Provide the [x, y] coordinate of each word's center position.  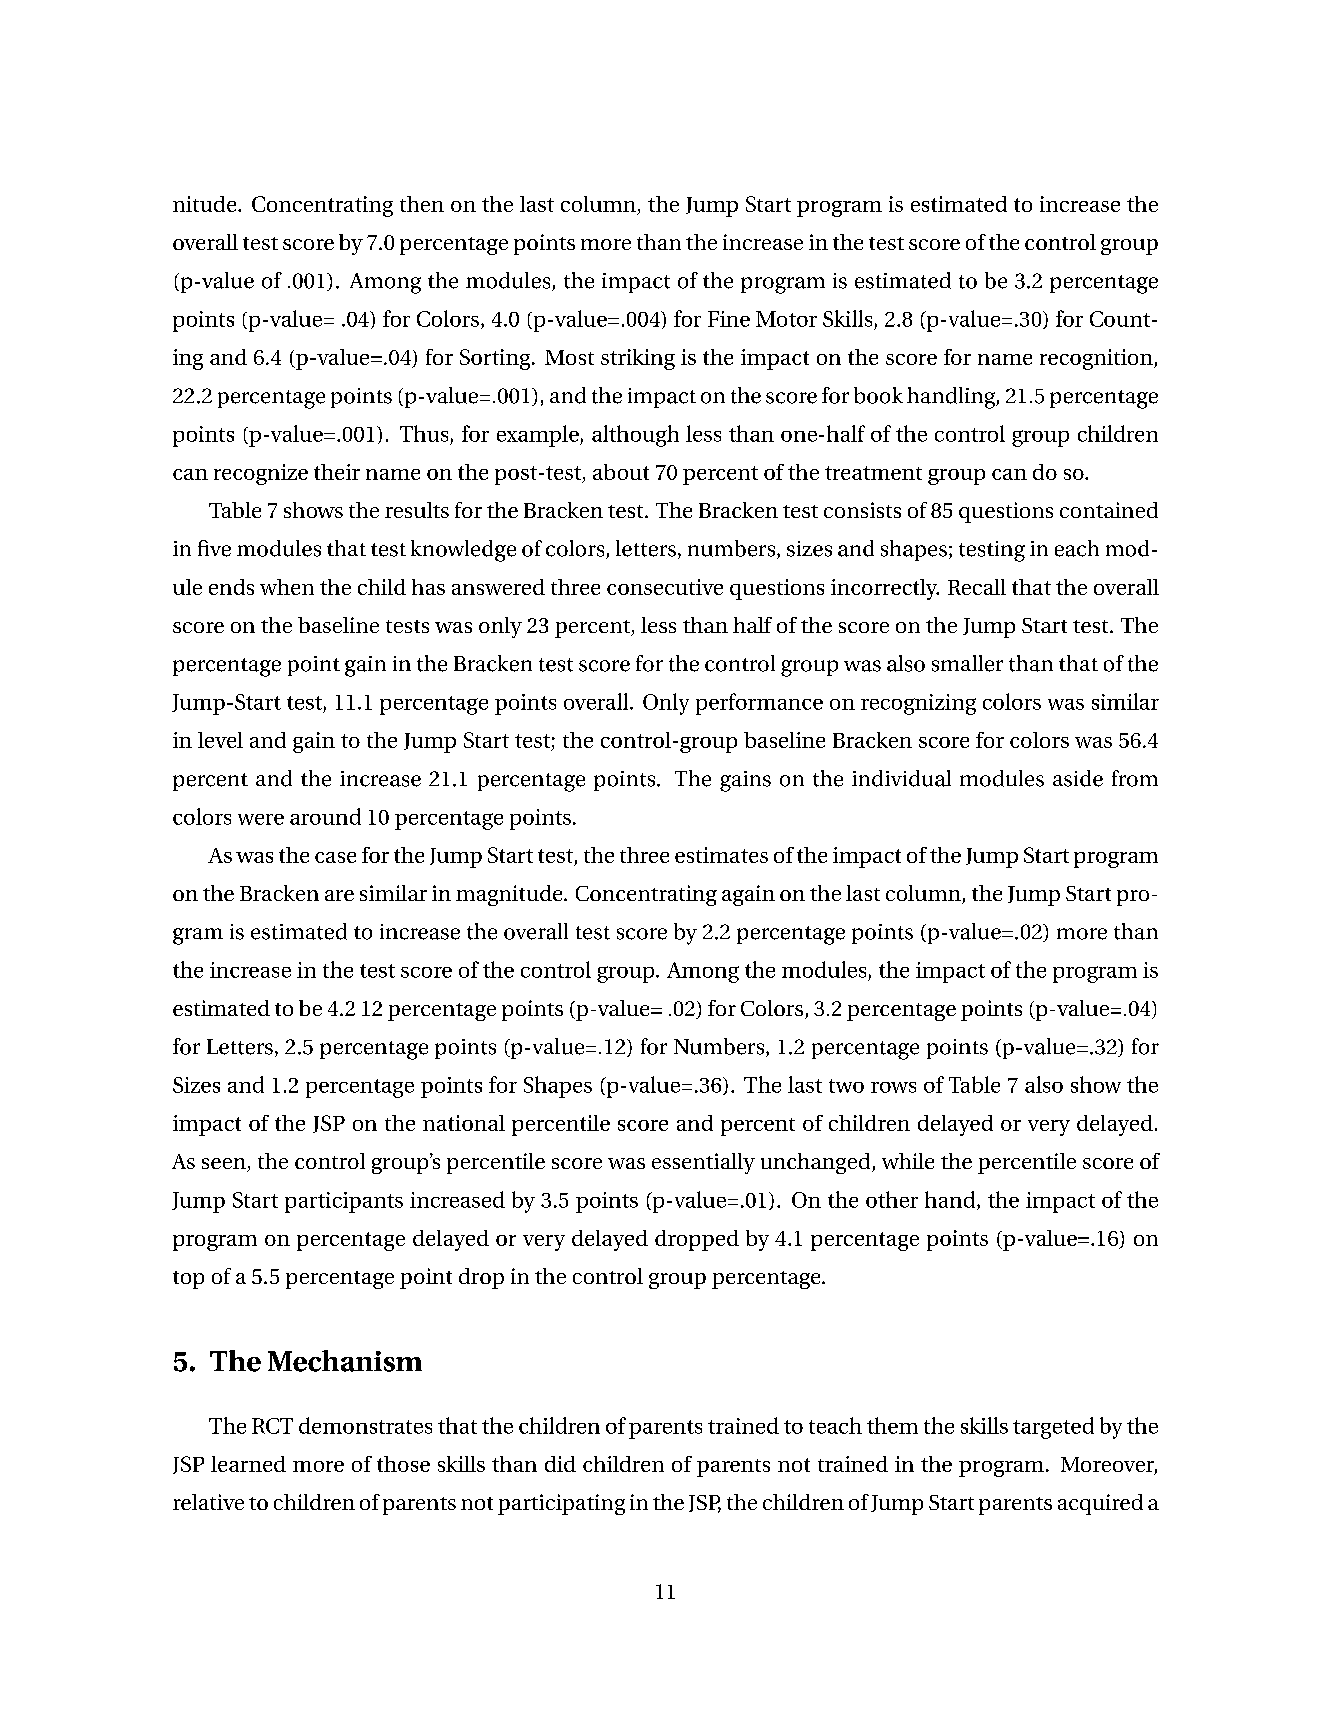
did [560, 1464]
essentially [703, 1163]
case [335, 857]
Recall [977, 587]
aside [1078, 778]
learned [248, 1464]
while [908, 1161]
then [422, 204]
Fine [729, 319]
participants [344, 1202]
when [287, 587]
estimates [721, 855]
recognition [1097, 359]
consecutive [665, 587]
